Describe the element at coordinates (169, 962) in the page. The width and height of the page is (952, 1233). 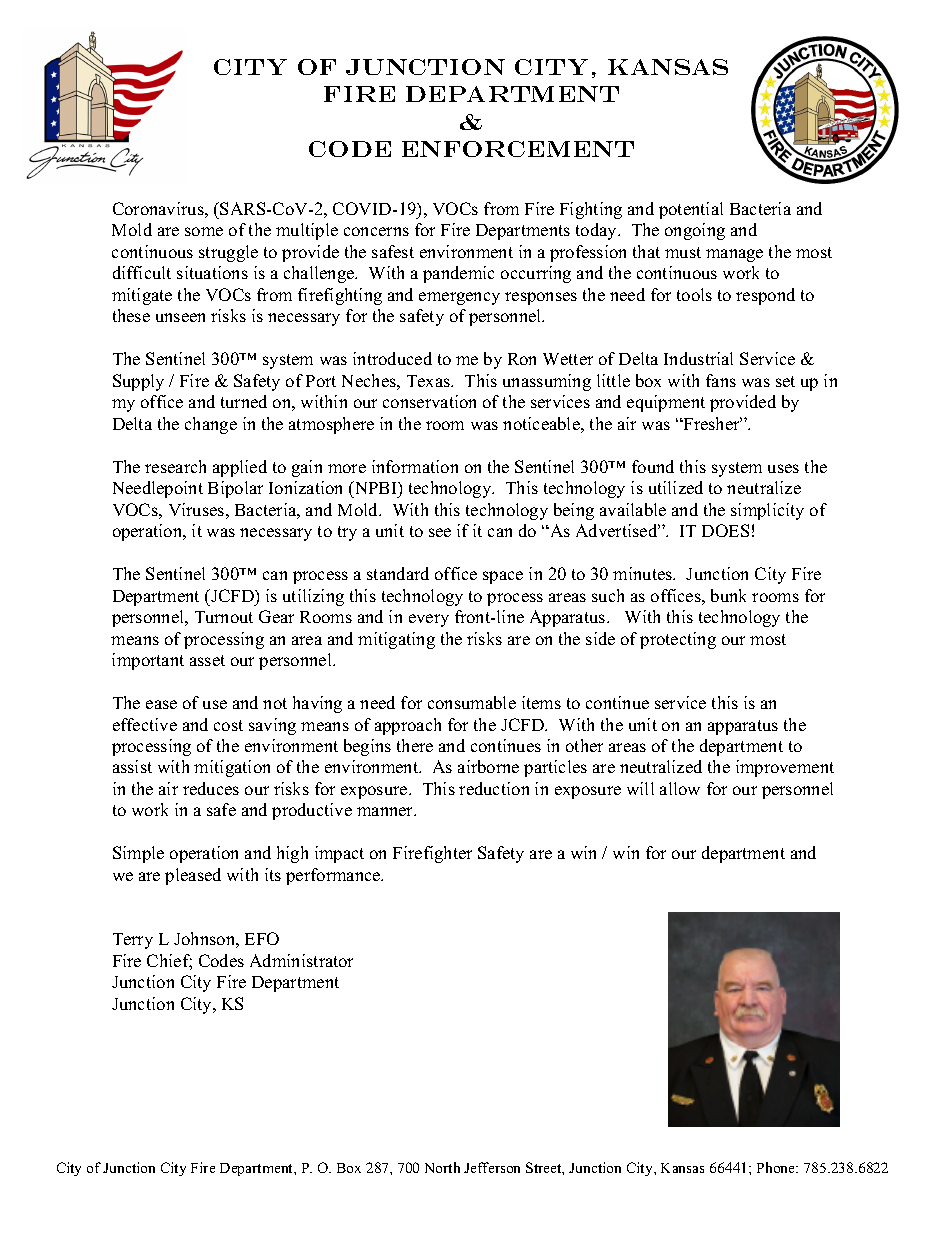
I see `Chief` at that location.
